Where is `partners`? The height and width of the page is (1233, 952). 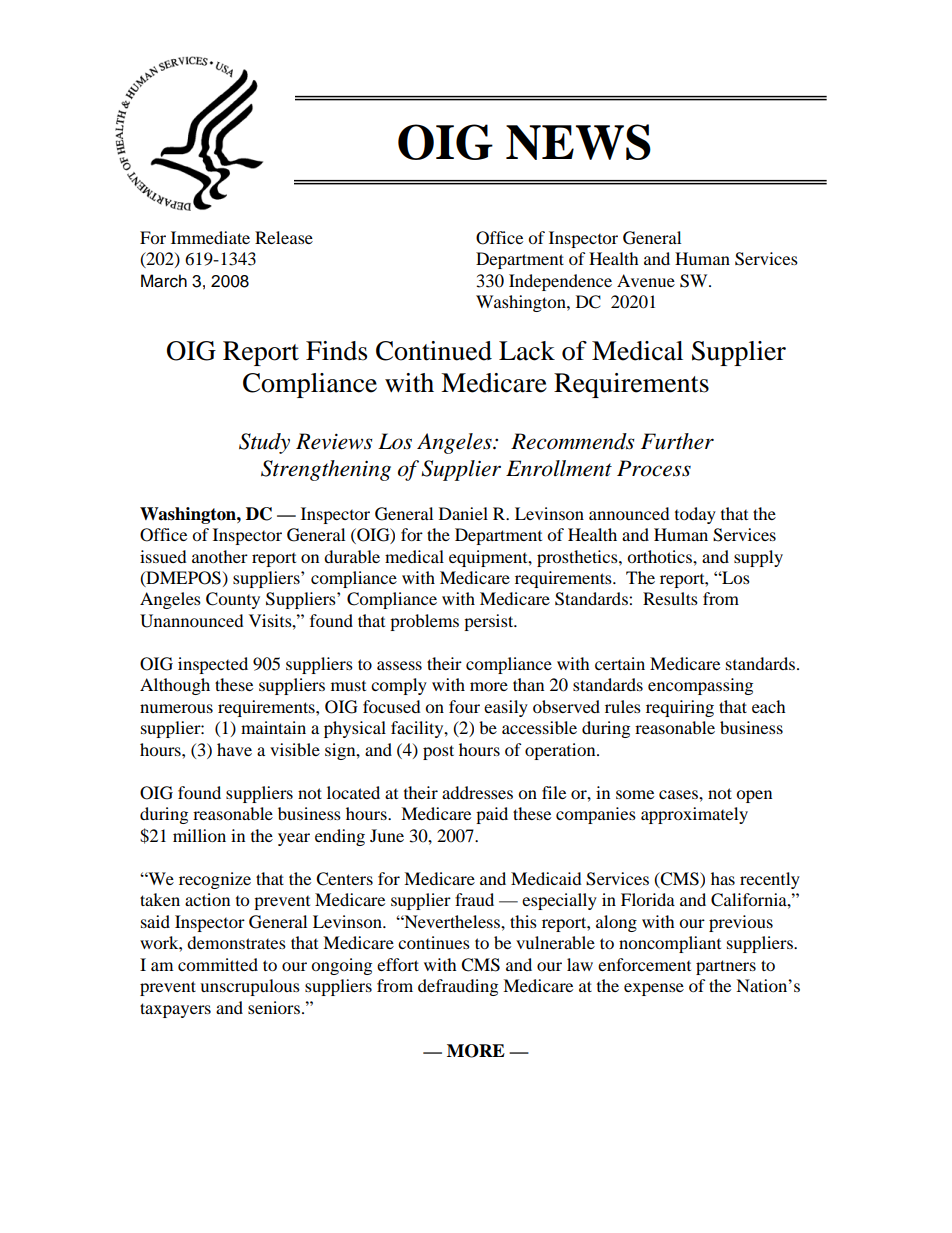 partners is located at coordinates (726, 967).
